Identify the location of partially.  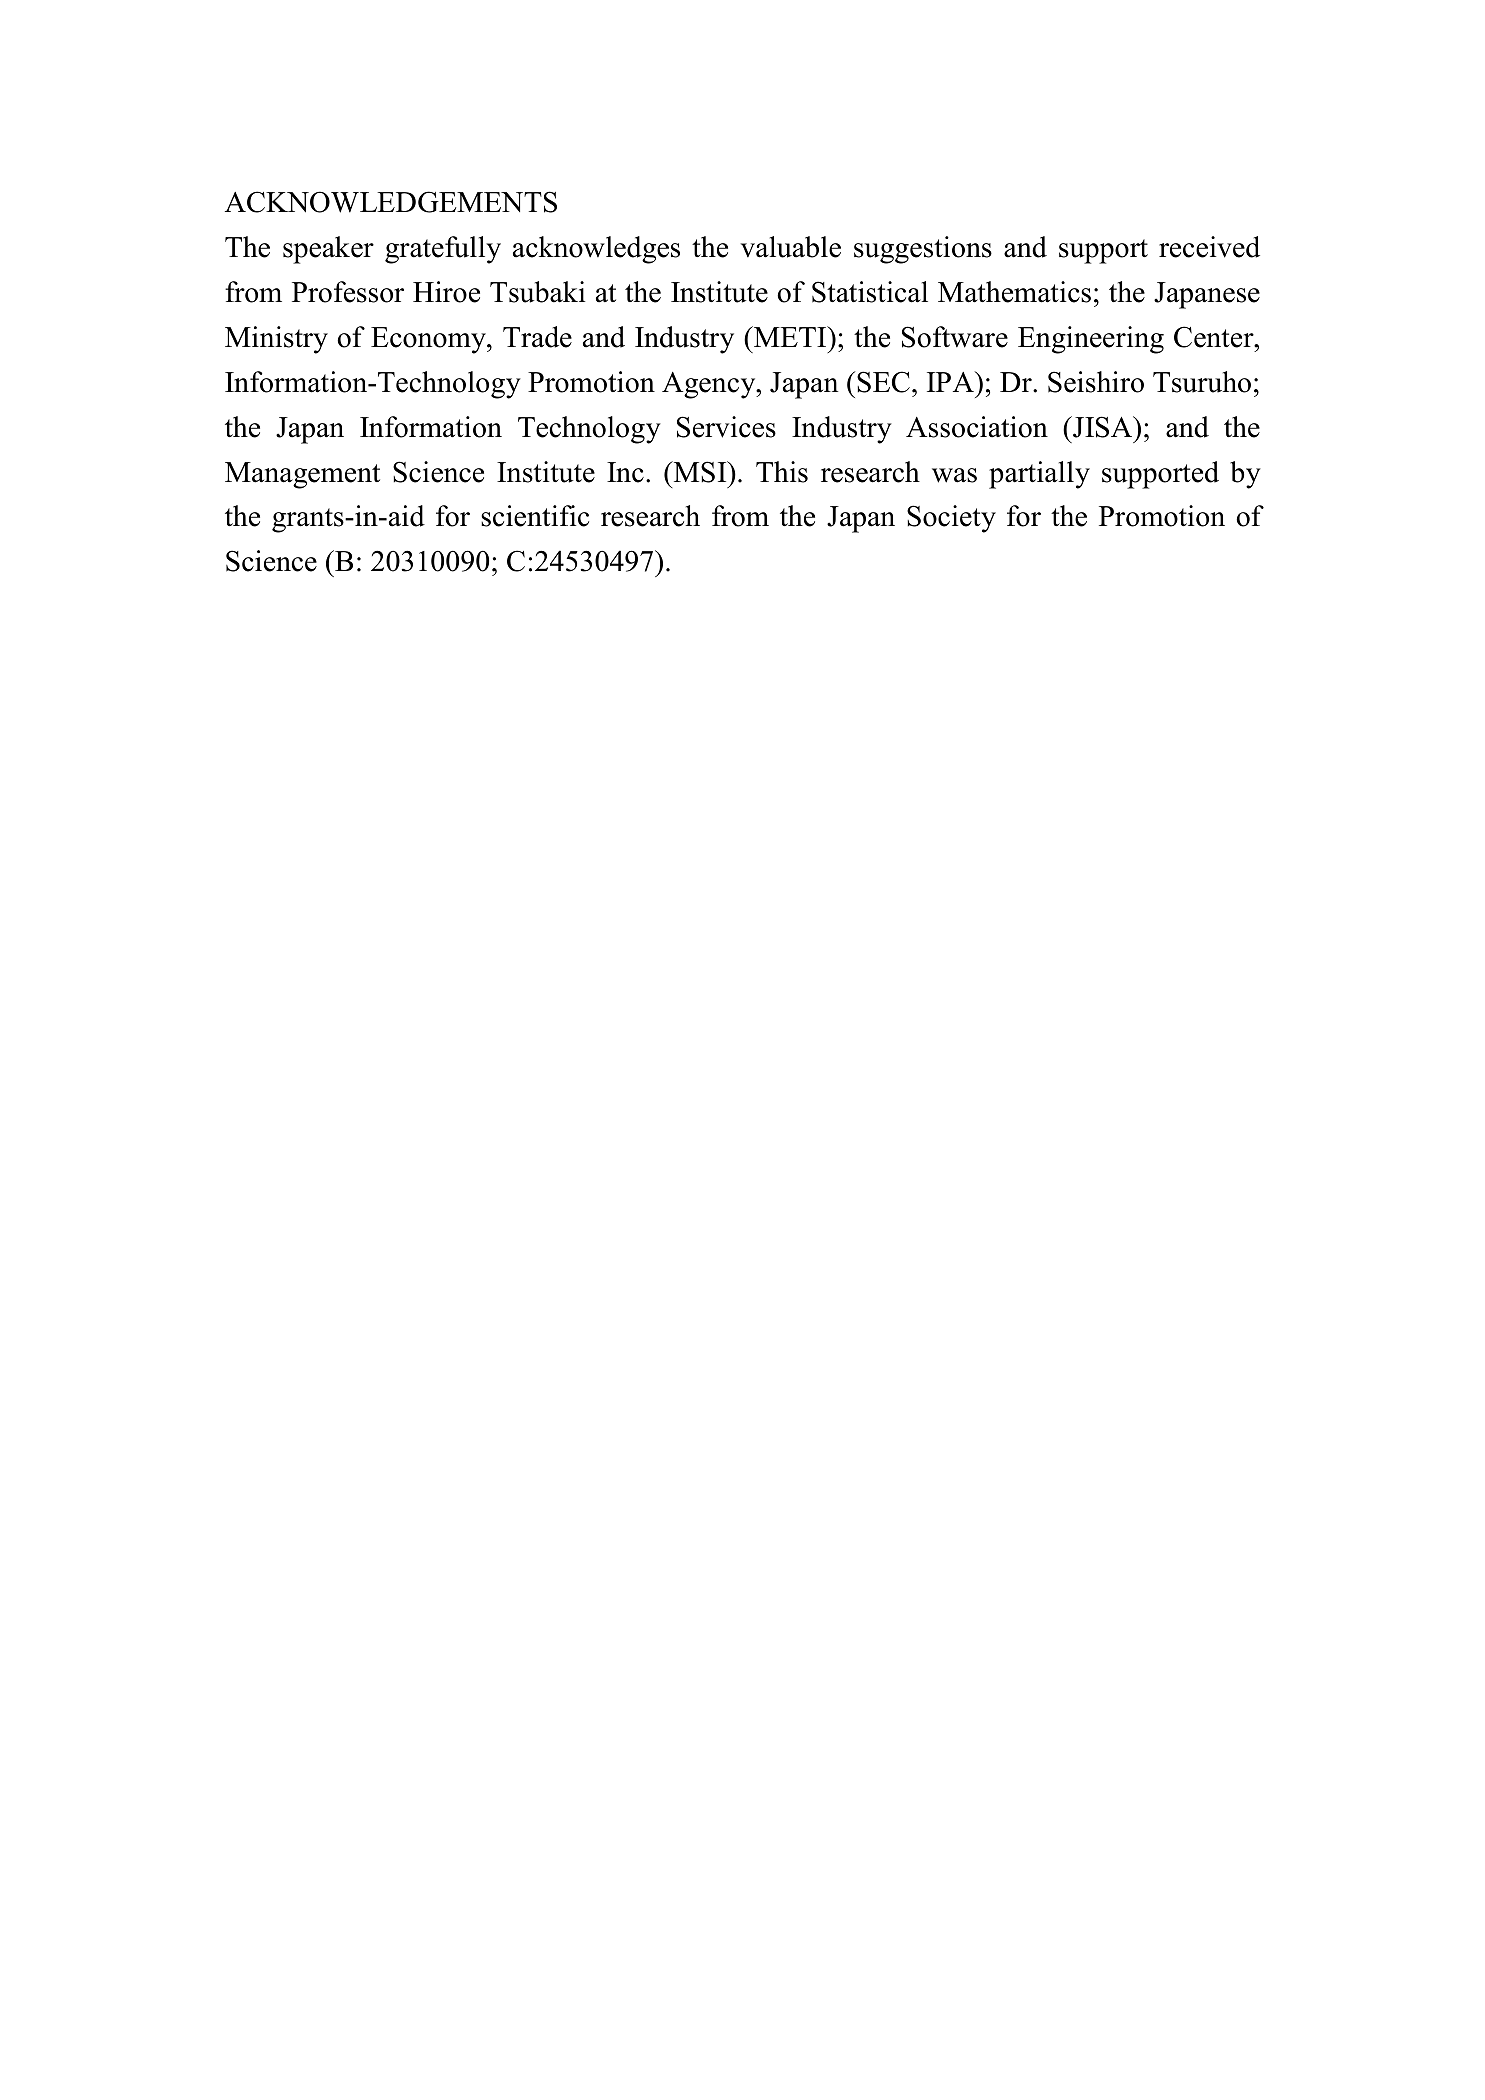
(1039, 475).
